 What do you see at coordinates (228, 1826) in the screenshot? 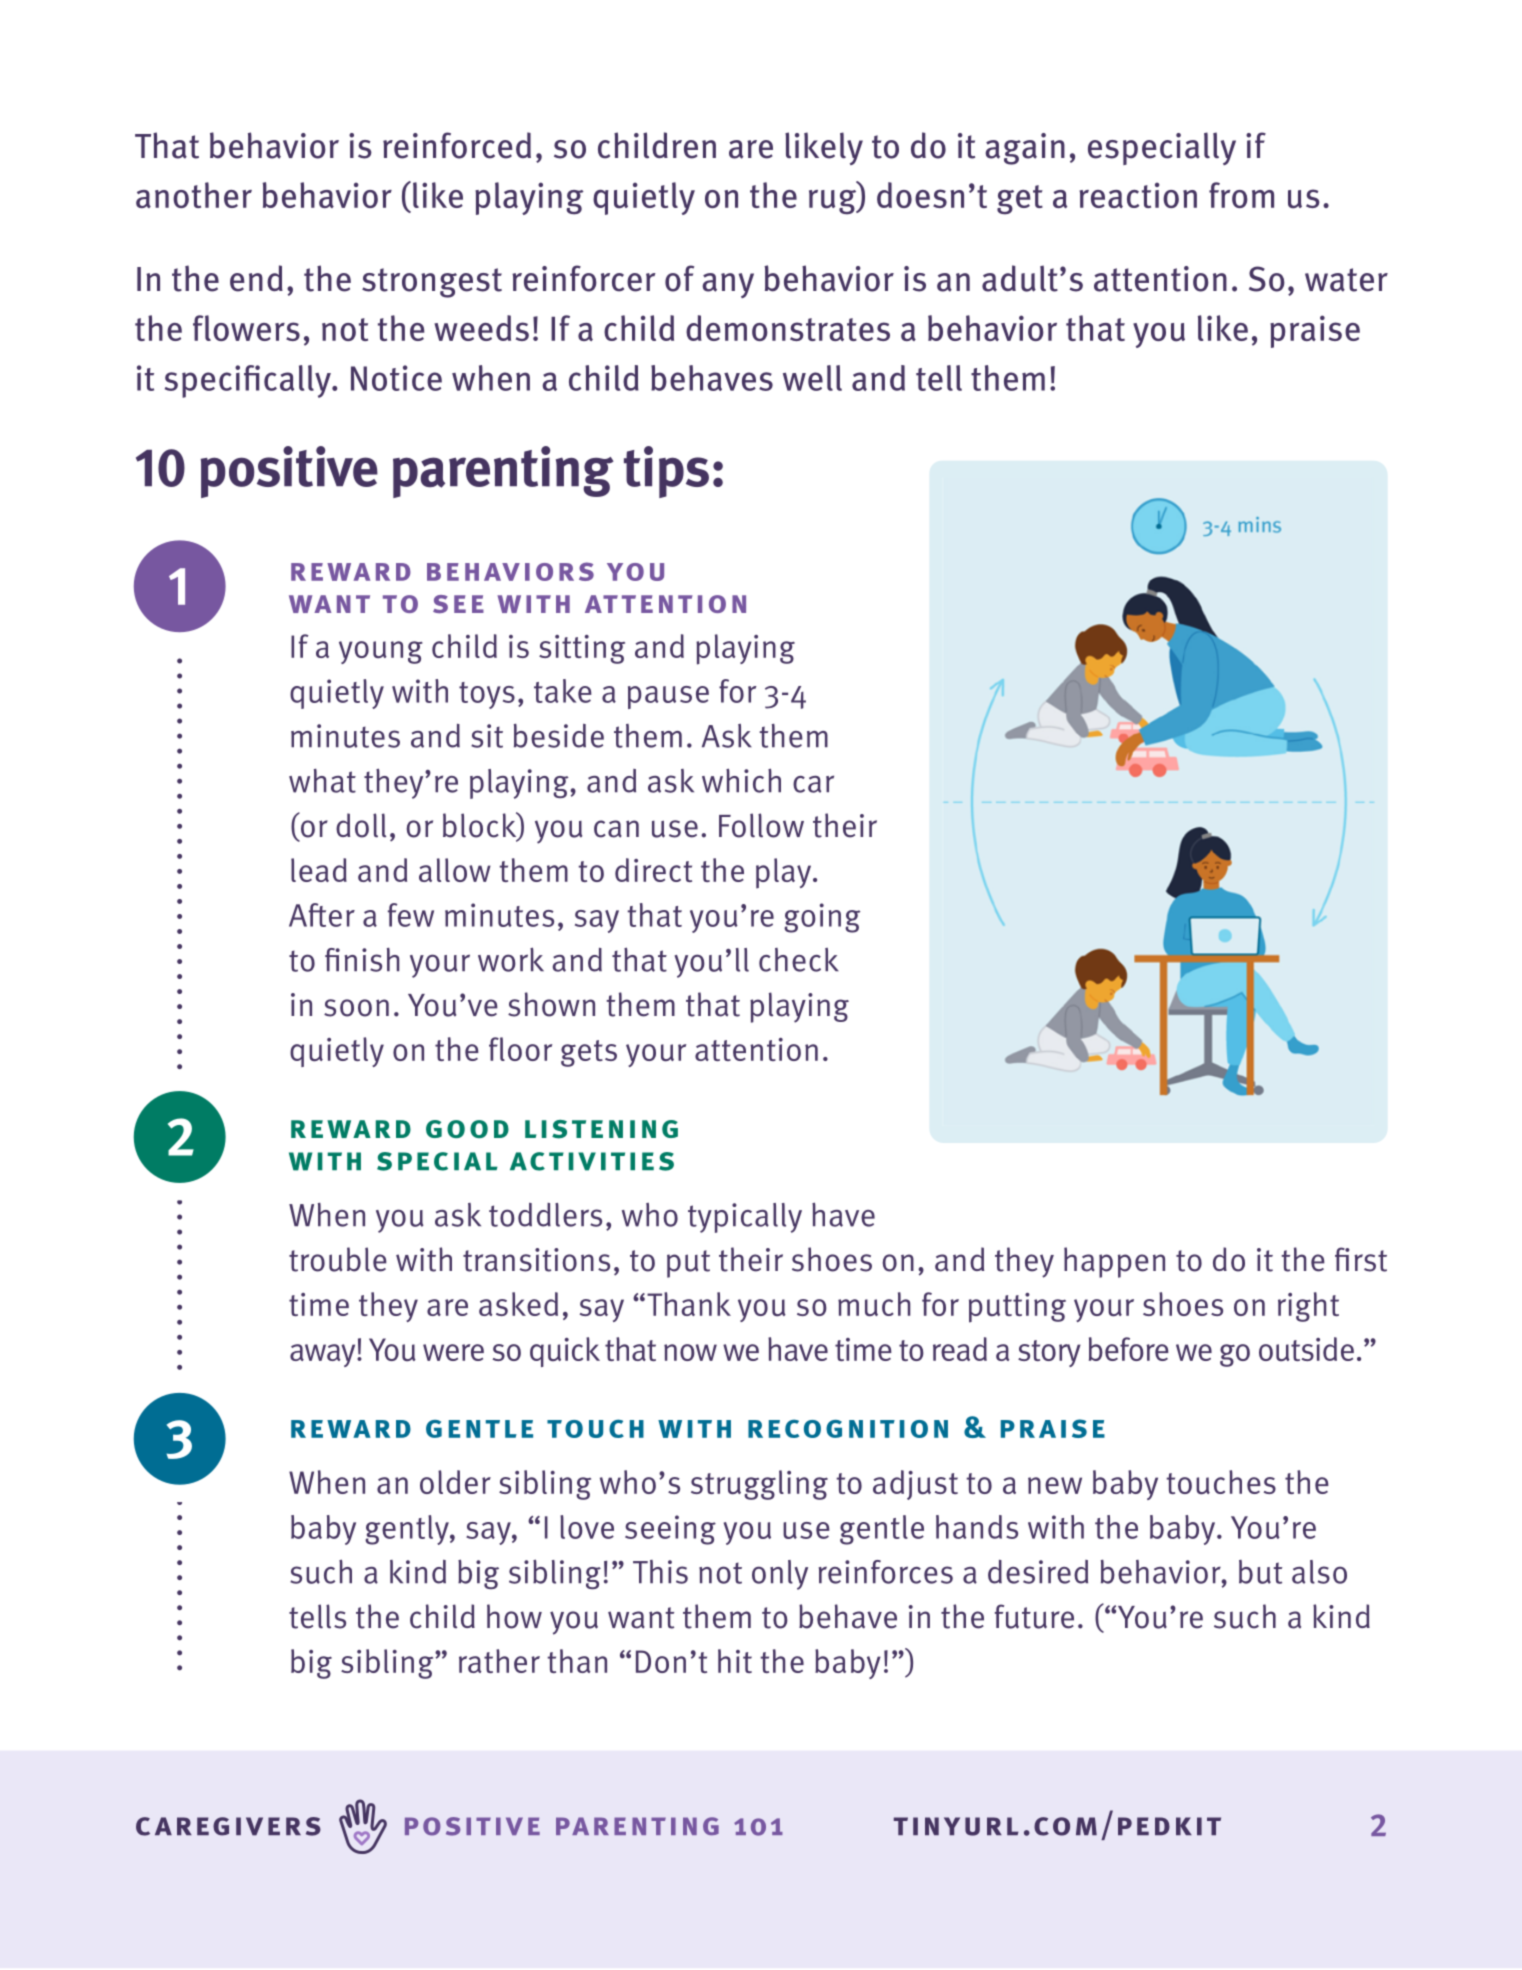
I see `caregivers` at bounding box center [228, 1826].
